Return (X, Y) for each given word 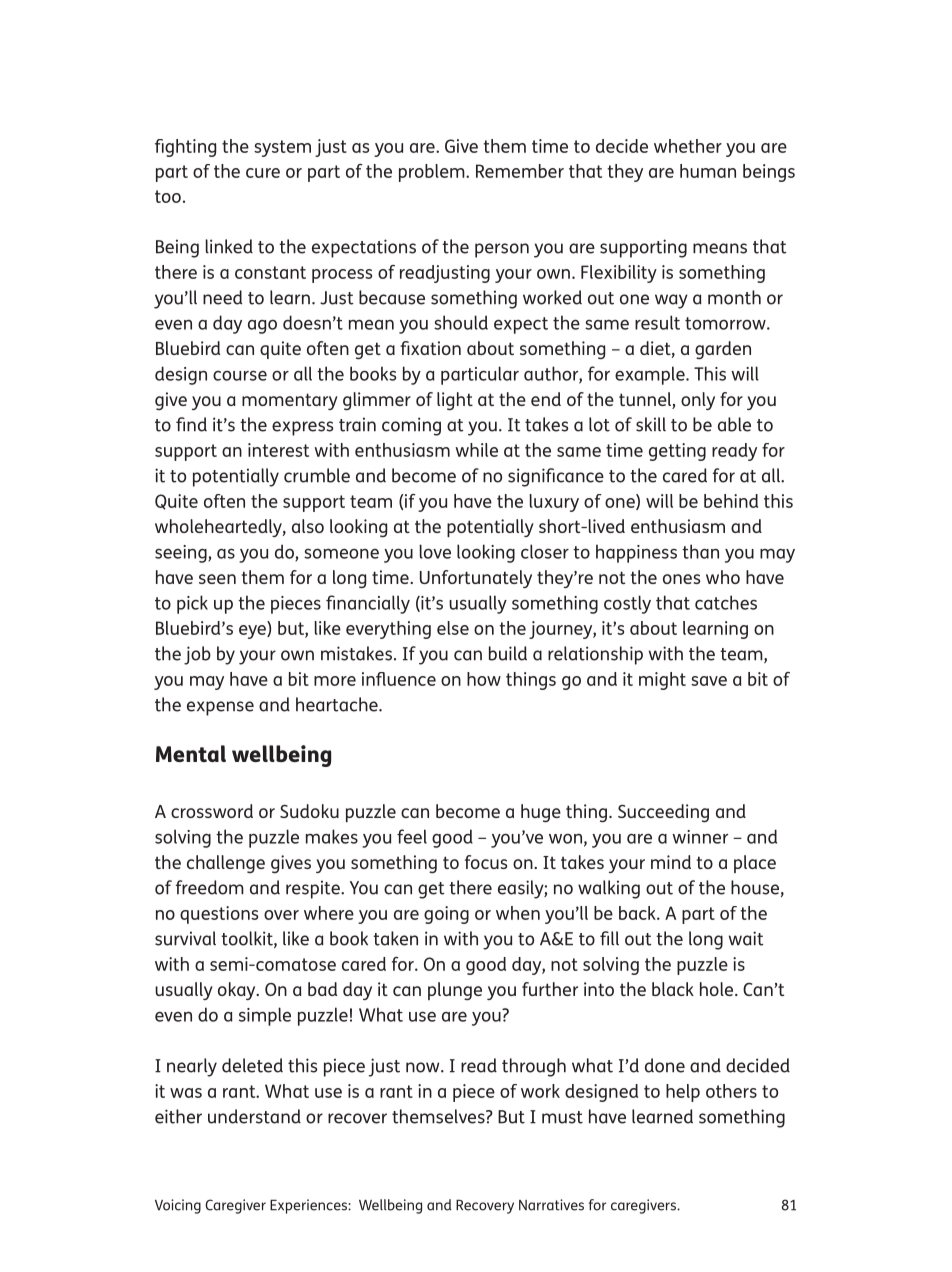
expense (220, 708)
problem (433, 173)
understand (254, 1116)
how (484, 679)
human (708, 171)
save (709, 681)
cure (263, 173)
